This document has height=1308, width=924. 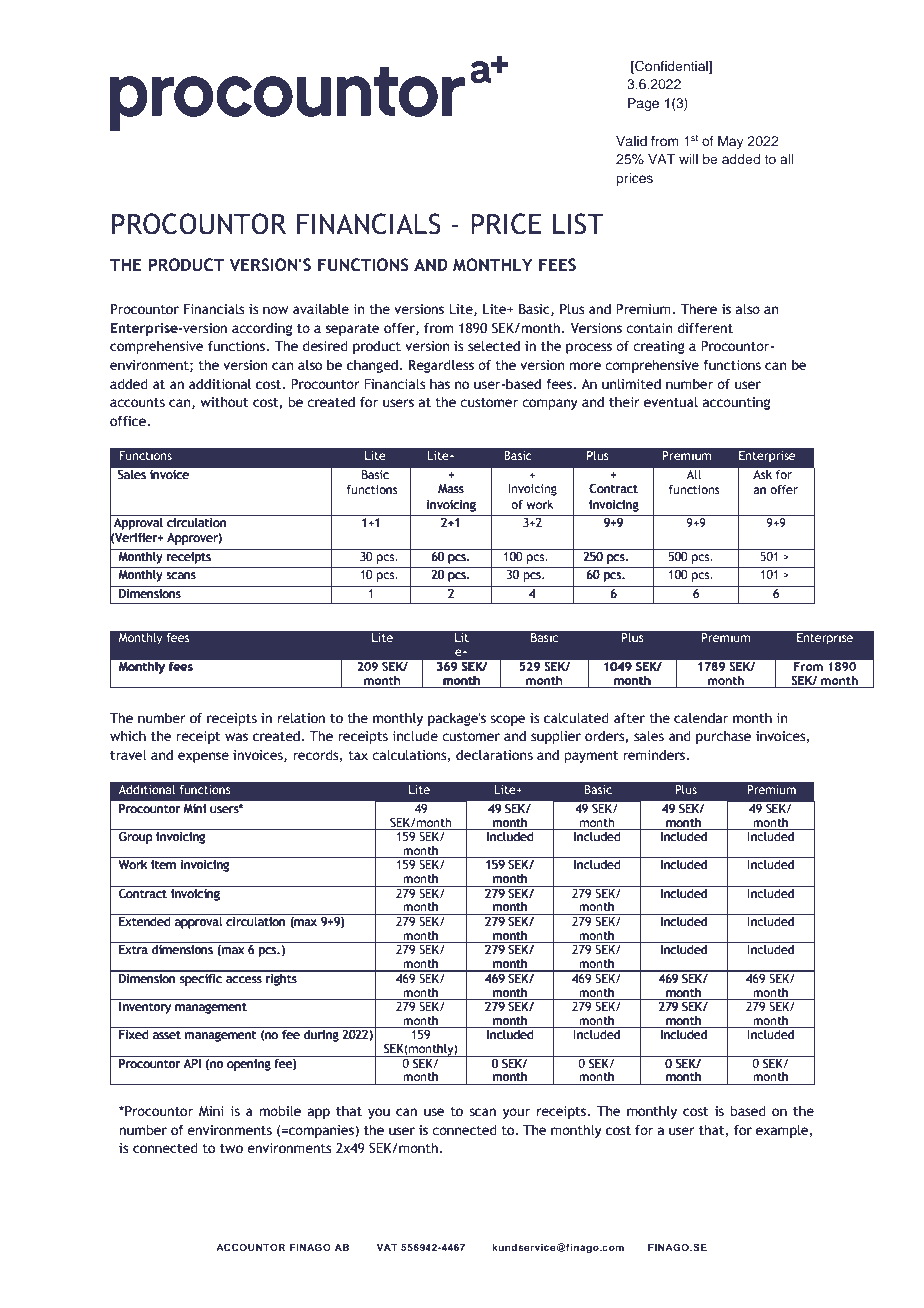 What do you see at coordinates (224, 402) in the document?
I see `without` at bounding box center [224, 402].
